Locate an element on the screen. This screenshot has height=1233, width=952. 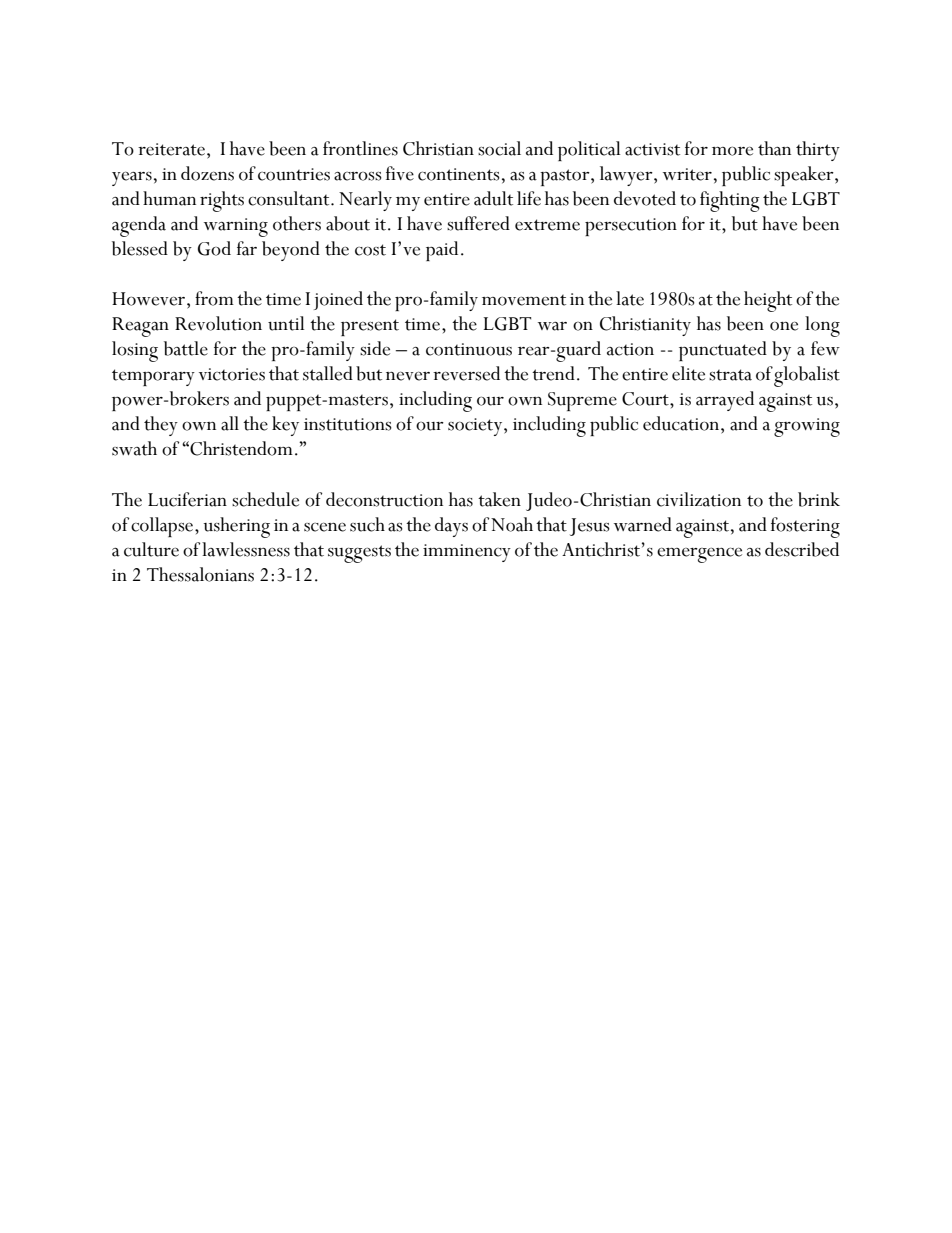
God is located at coordinates (214, 248).
